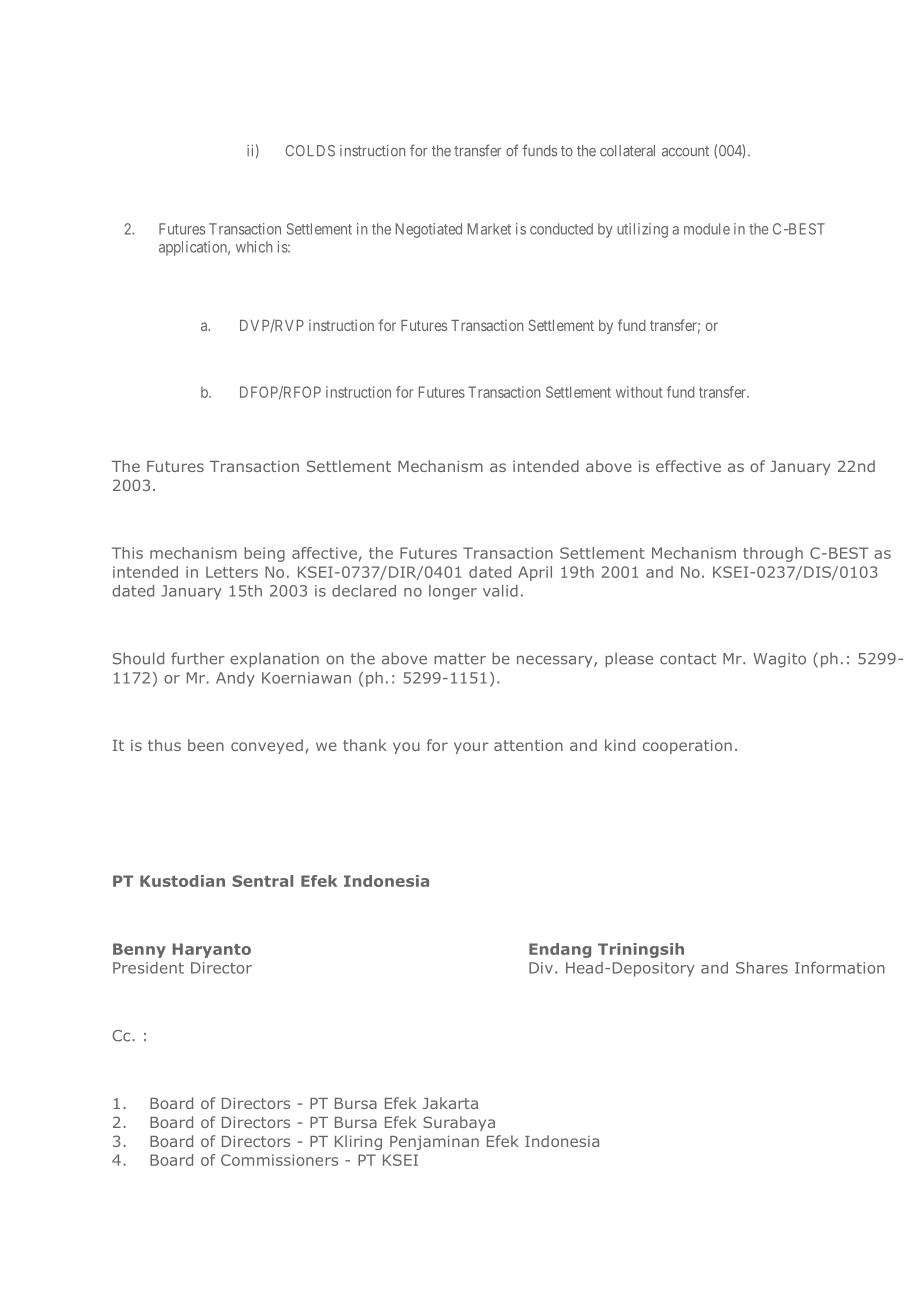  Describe the element at coordinates (262, 881) in the screenshot. I see `Sentral` at that location.
